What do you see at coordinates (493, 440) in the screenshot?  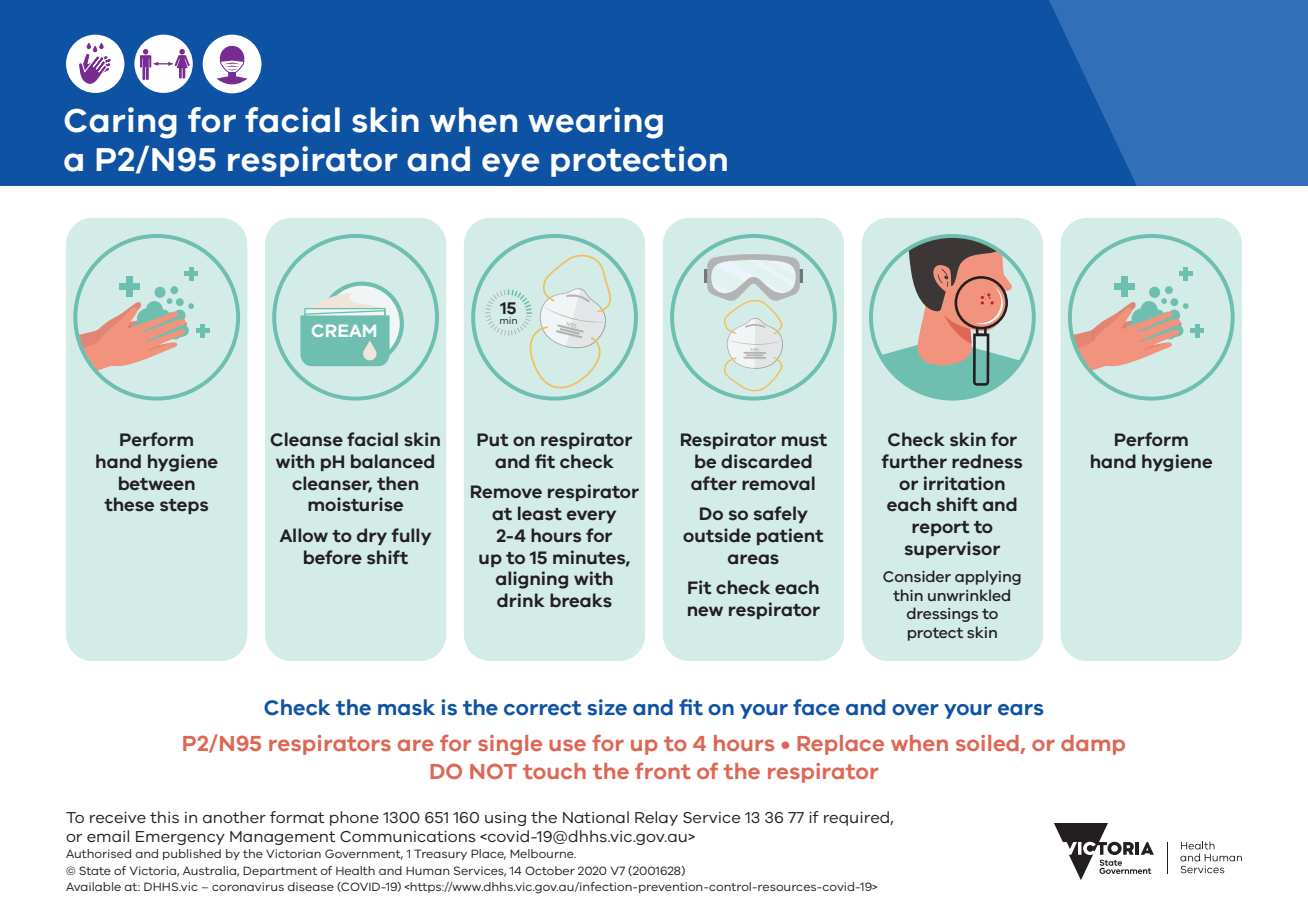 I see `Put` at bounding box center [493, 440].
